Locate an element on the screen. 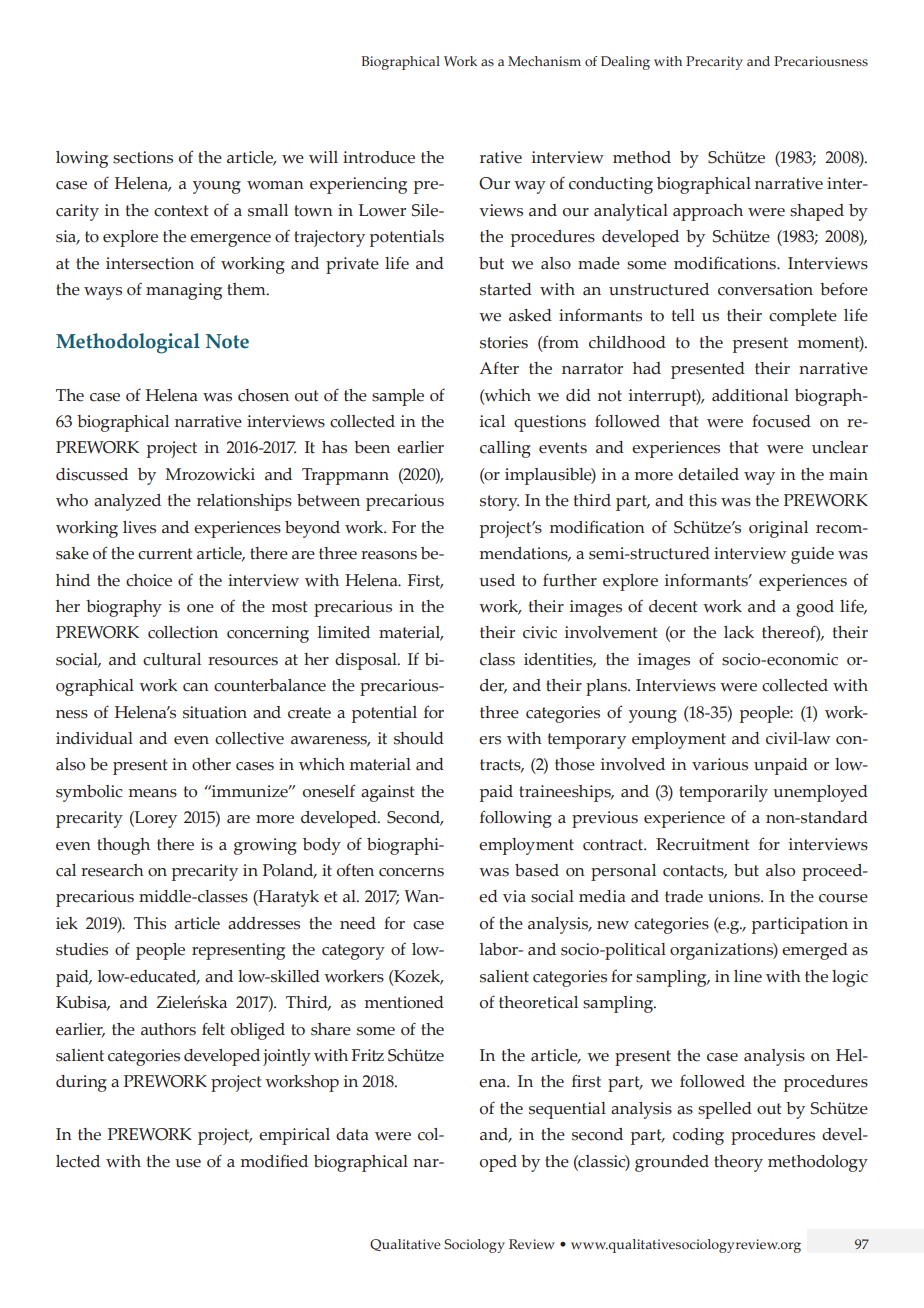 The width and height of the screenshot is (924, 1308). Mechanism is located at coordinates (544, 61).
